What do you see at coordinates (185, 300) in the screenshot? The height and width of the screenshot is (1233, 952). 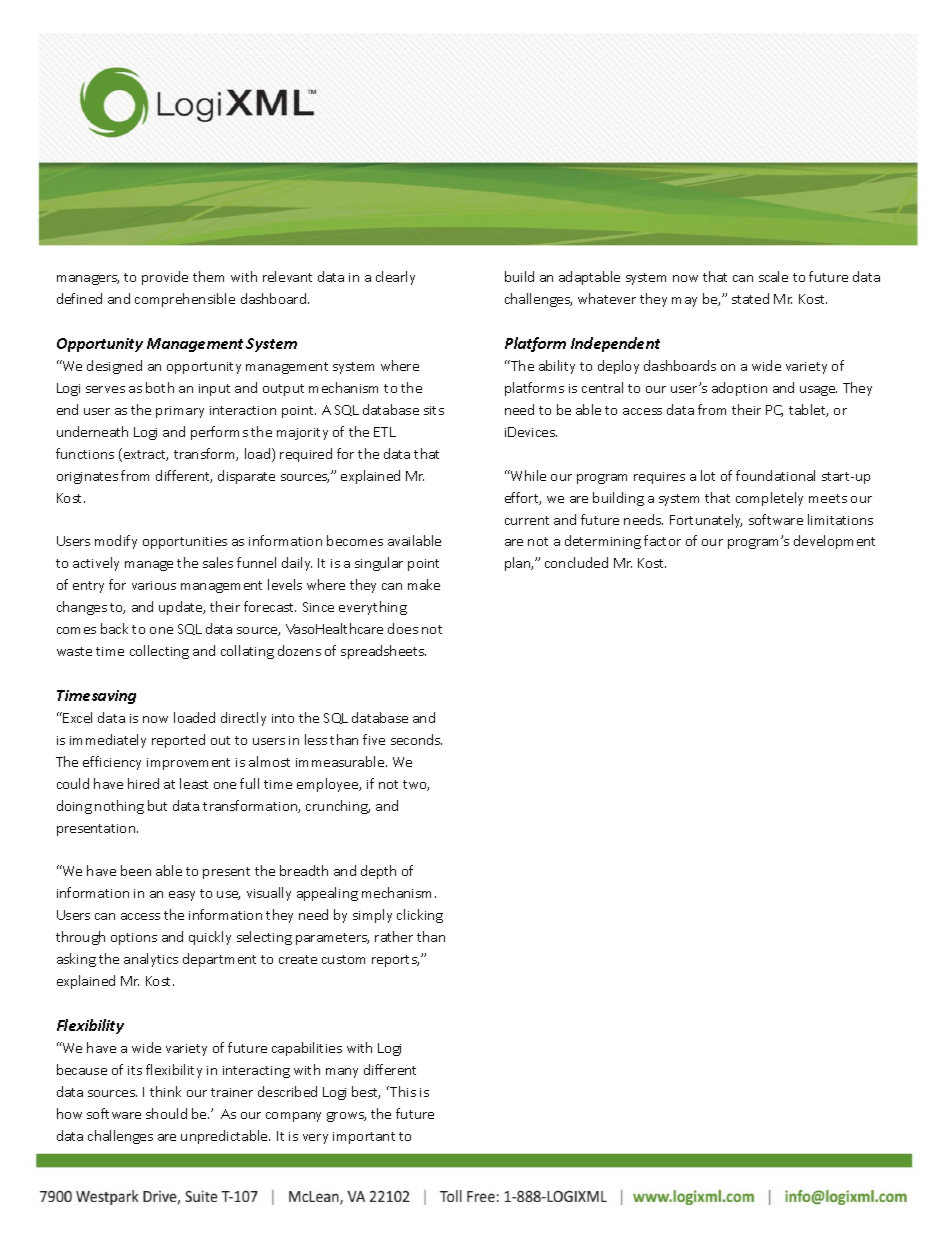 I see `comprehensible` at bounding box center [185, 300].
